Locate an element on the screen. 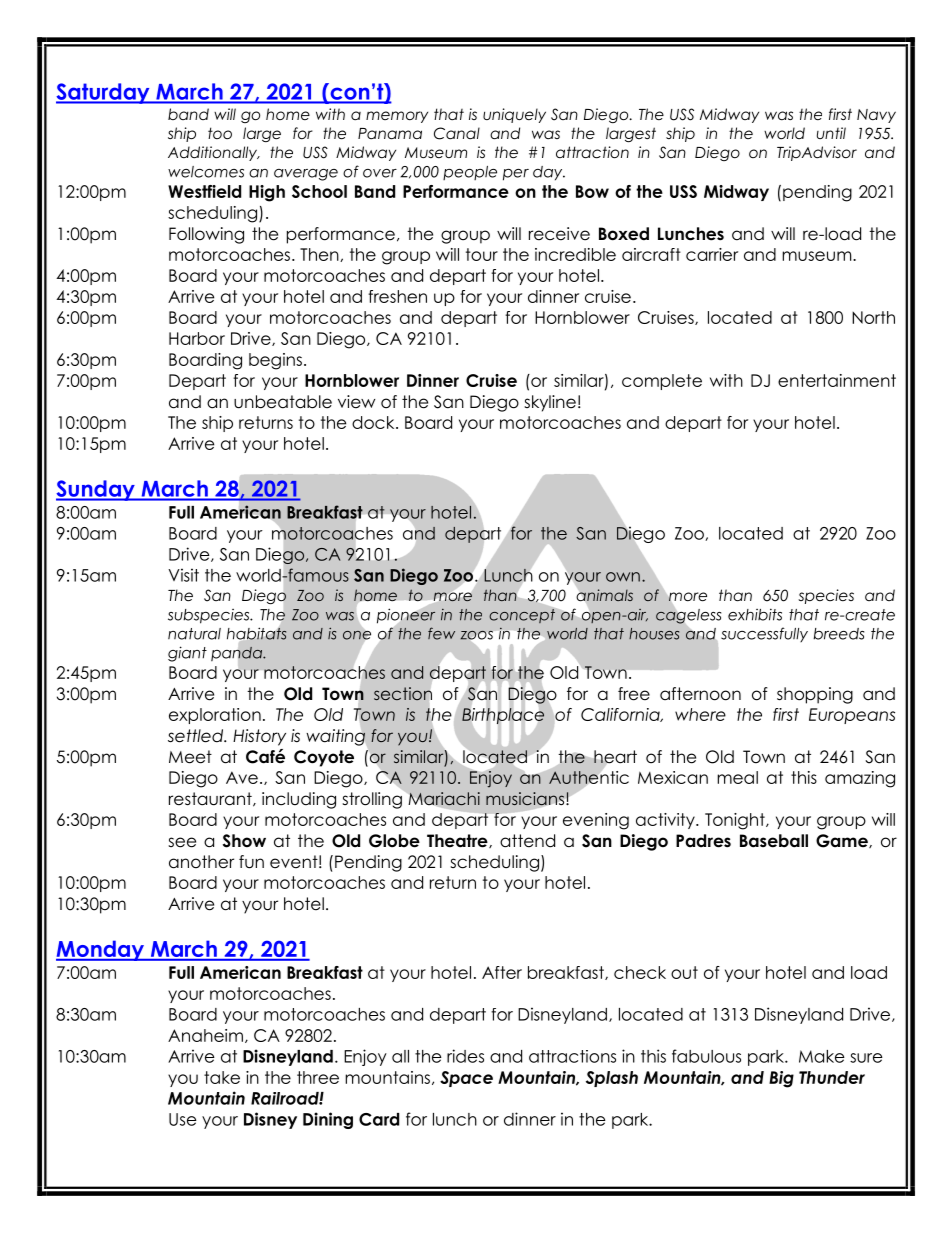  natural is located at coordinates (194, 634).
